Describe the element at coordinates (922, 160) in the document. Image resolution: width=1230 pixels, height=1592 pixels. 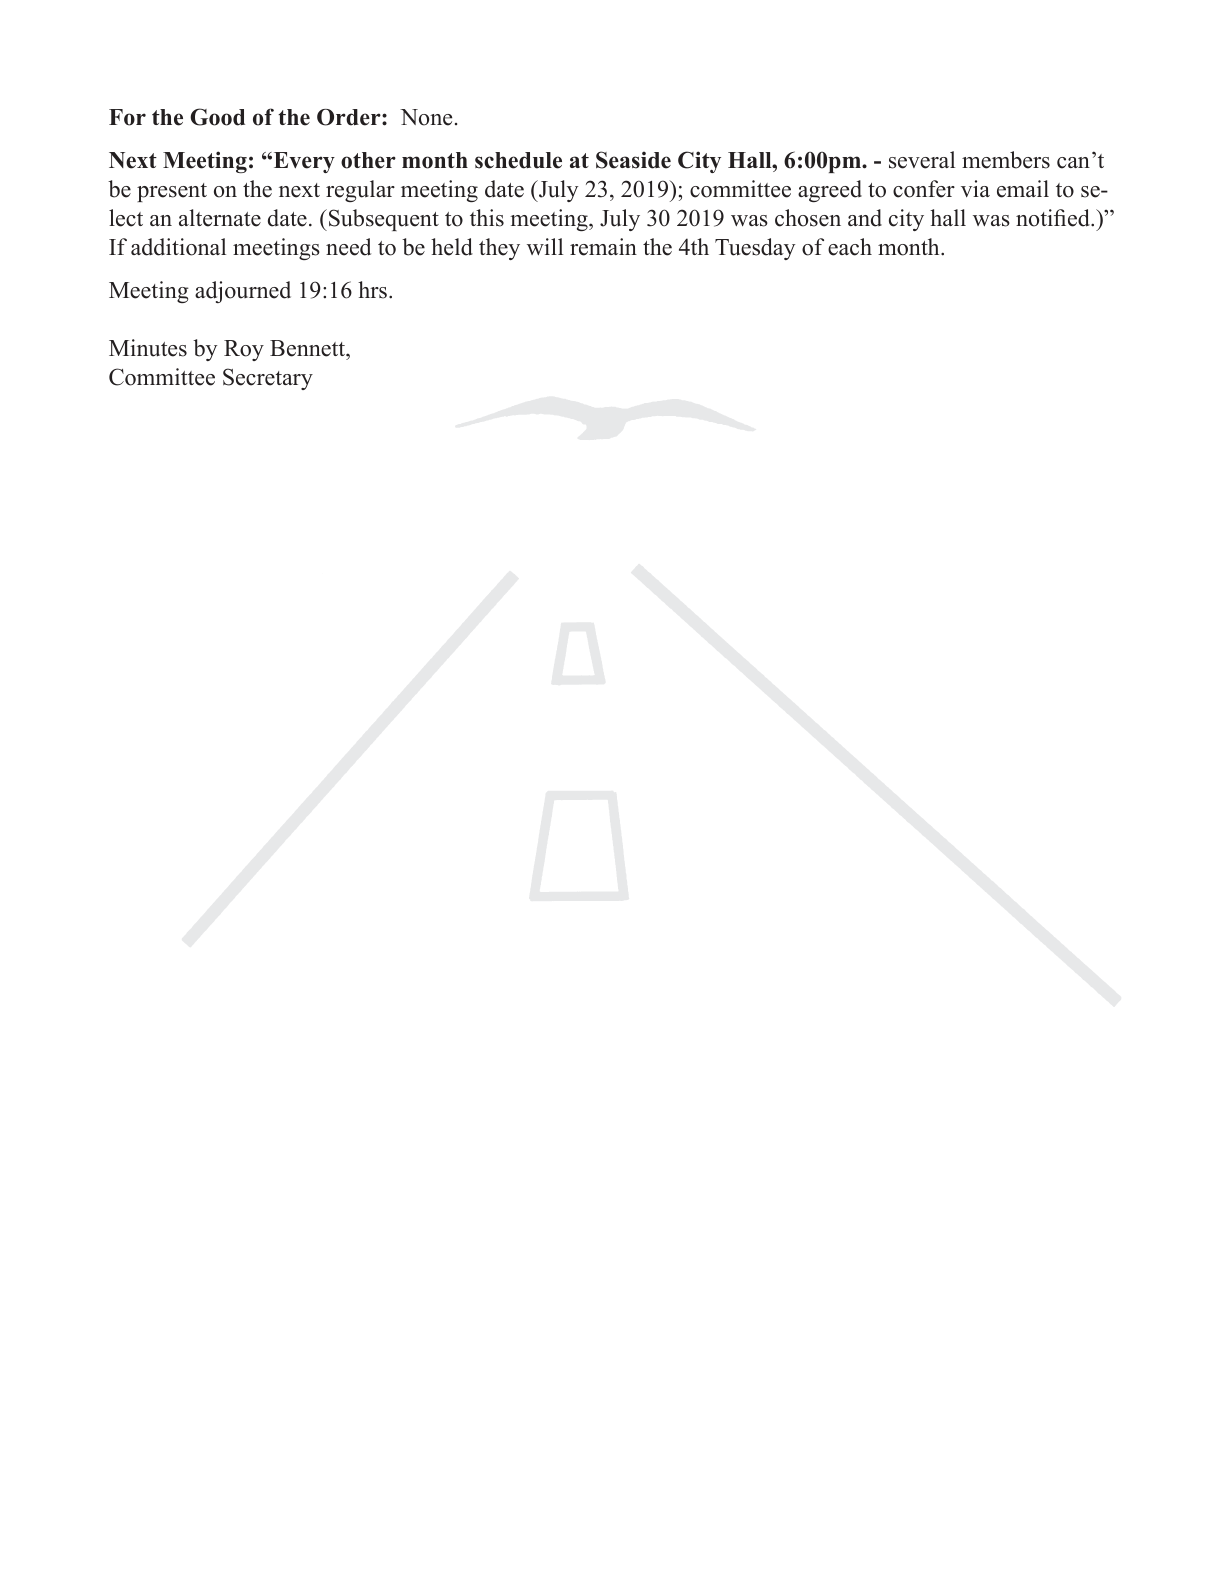
I see `several` at that location.
